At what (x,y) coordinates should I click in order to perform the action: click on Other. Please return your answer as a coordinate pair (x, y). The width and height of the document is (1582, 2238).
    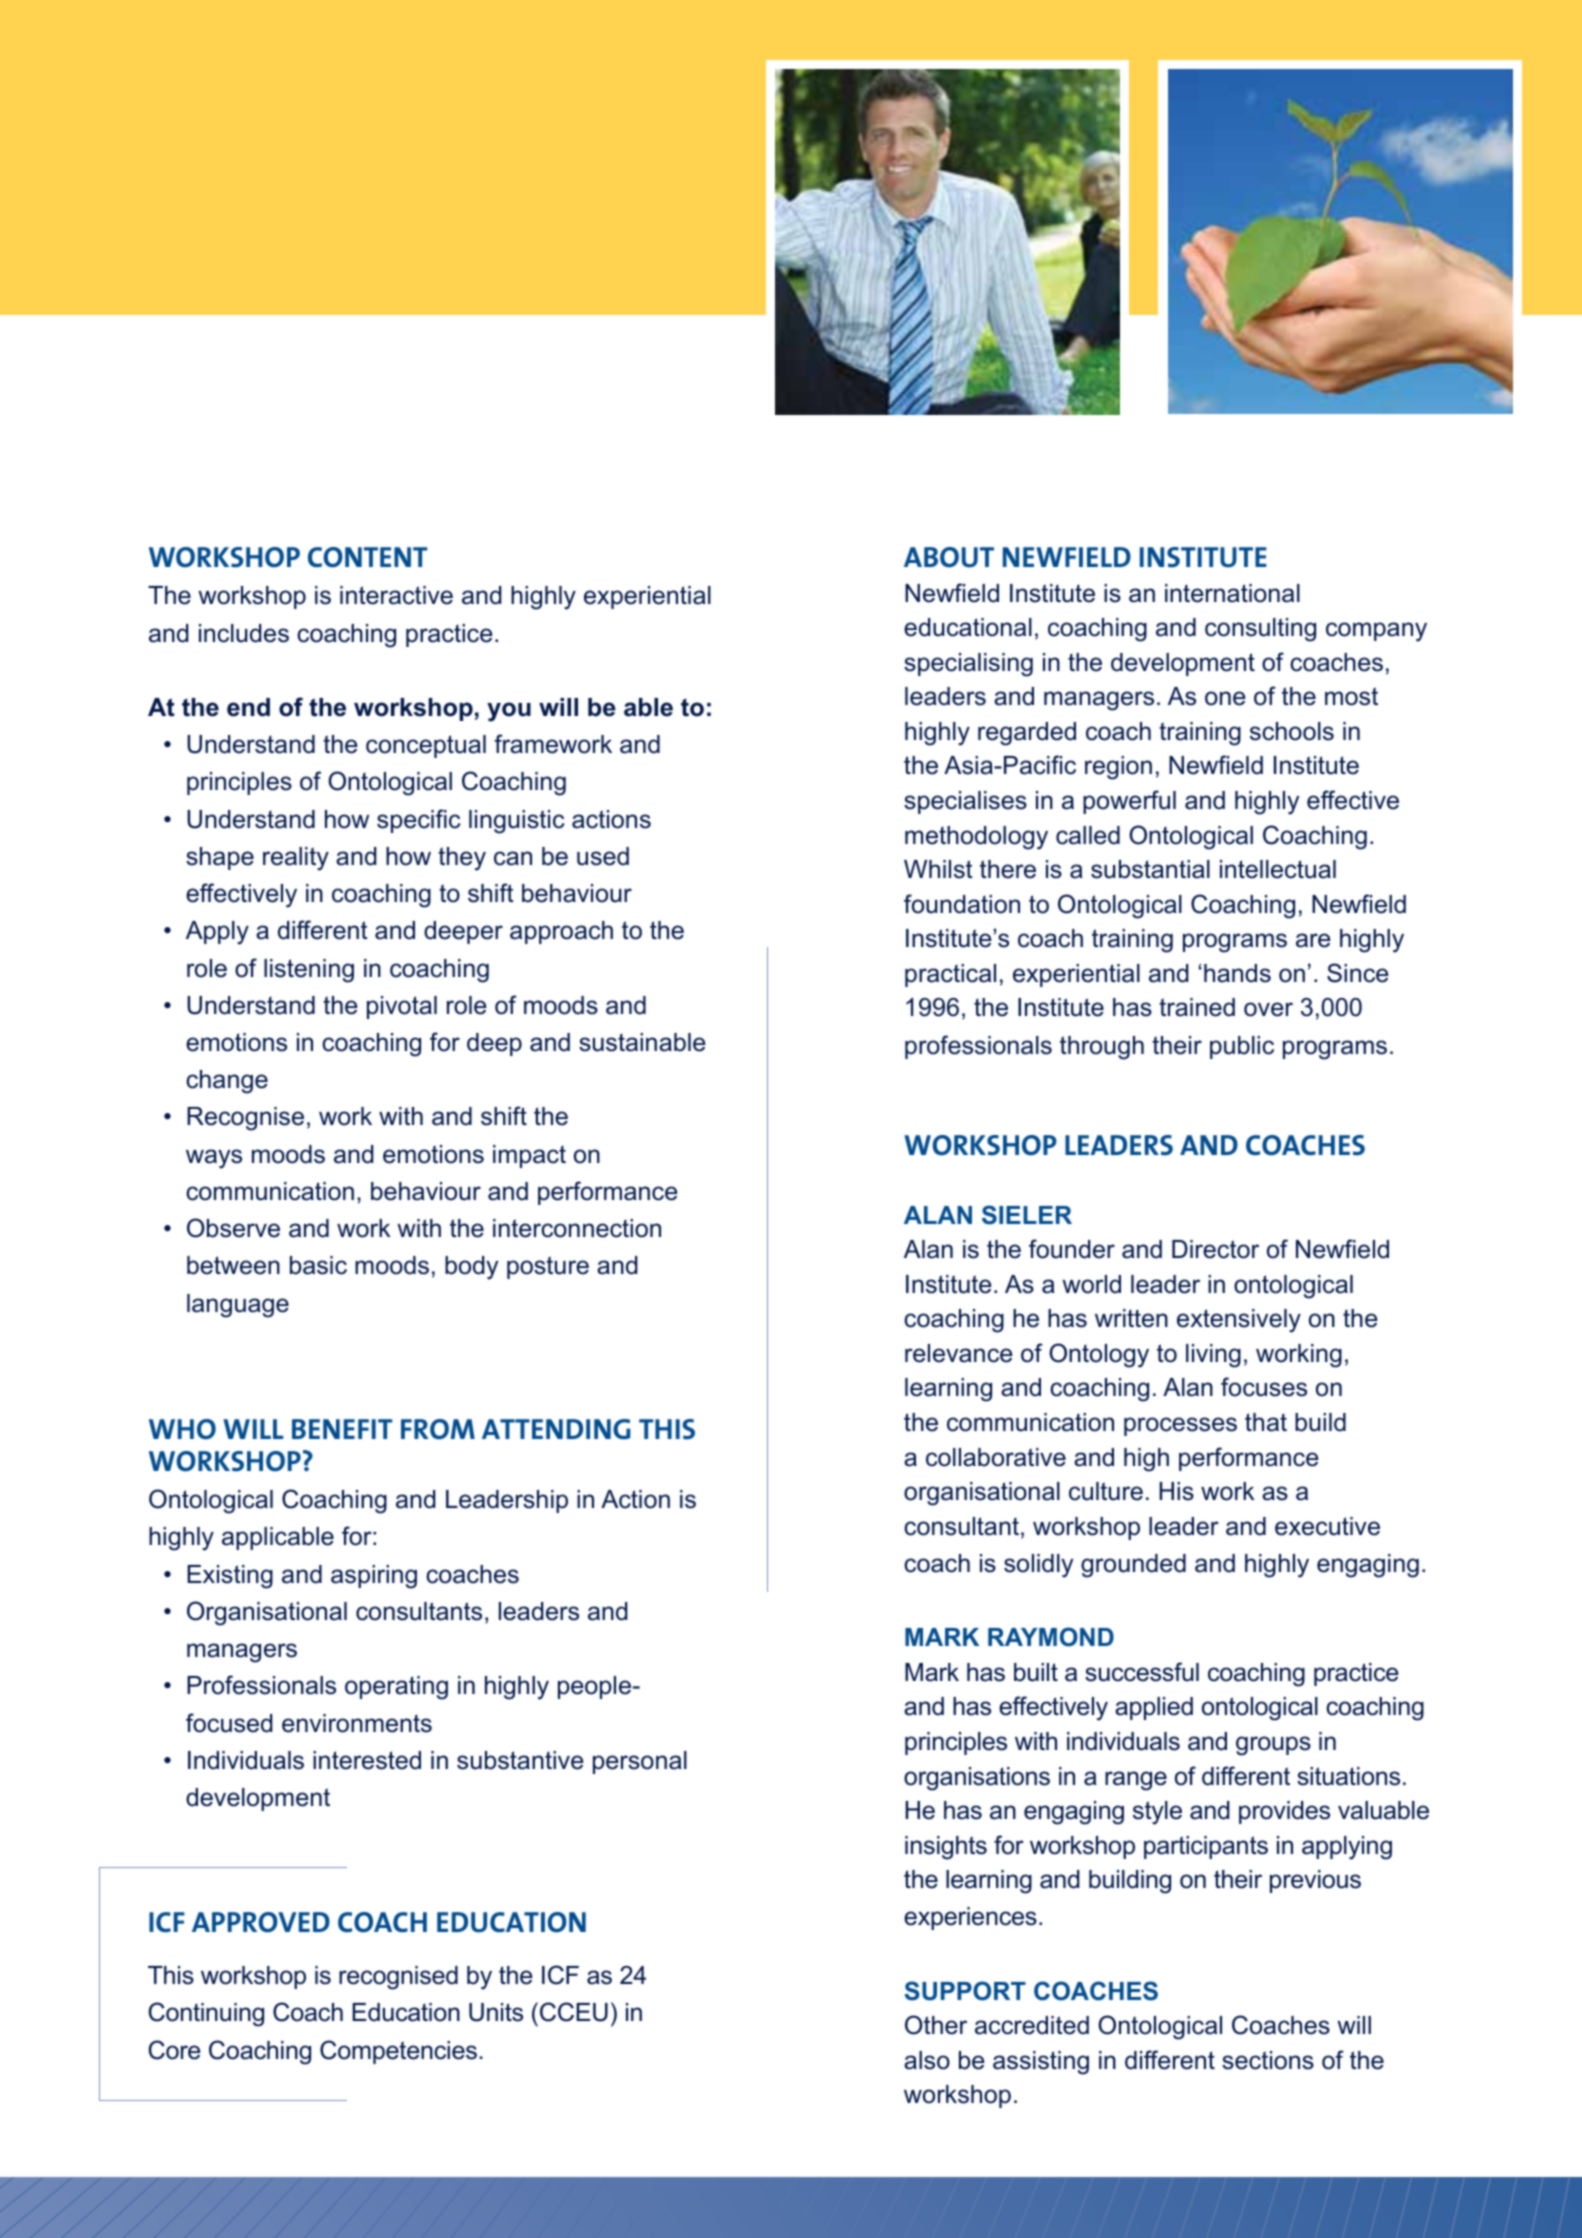
    Looking at the image, I should click on (936, 2025).
